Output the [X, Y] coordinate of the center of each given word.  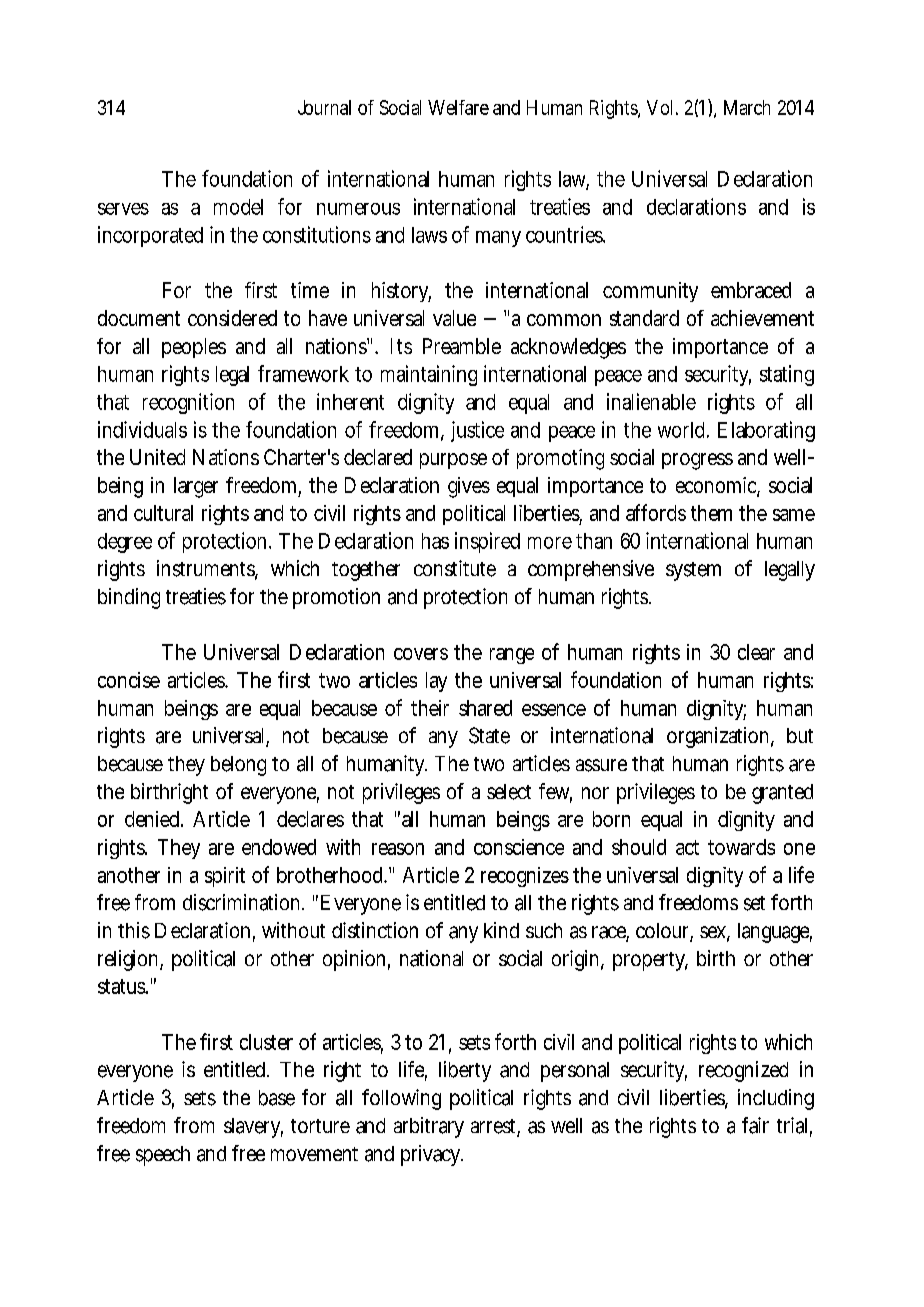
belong [238, 766]
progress [697, 461]
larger [196, 487]
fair [755, 1125]
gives [469, 487]
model [238, 207]
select [509, 792]
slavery [252, 1128]
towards [741, 847]
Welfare [458, 107]
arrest [493, 1126]
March [747, 107]
